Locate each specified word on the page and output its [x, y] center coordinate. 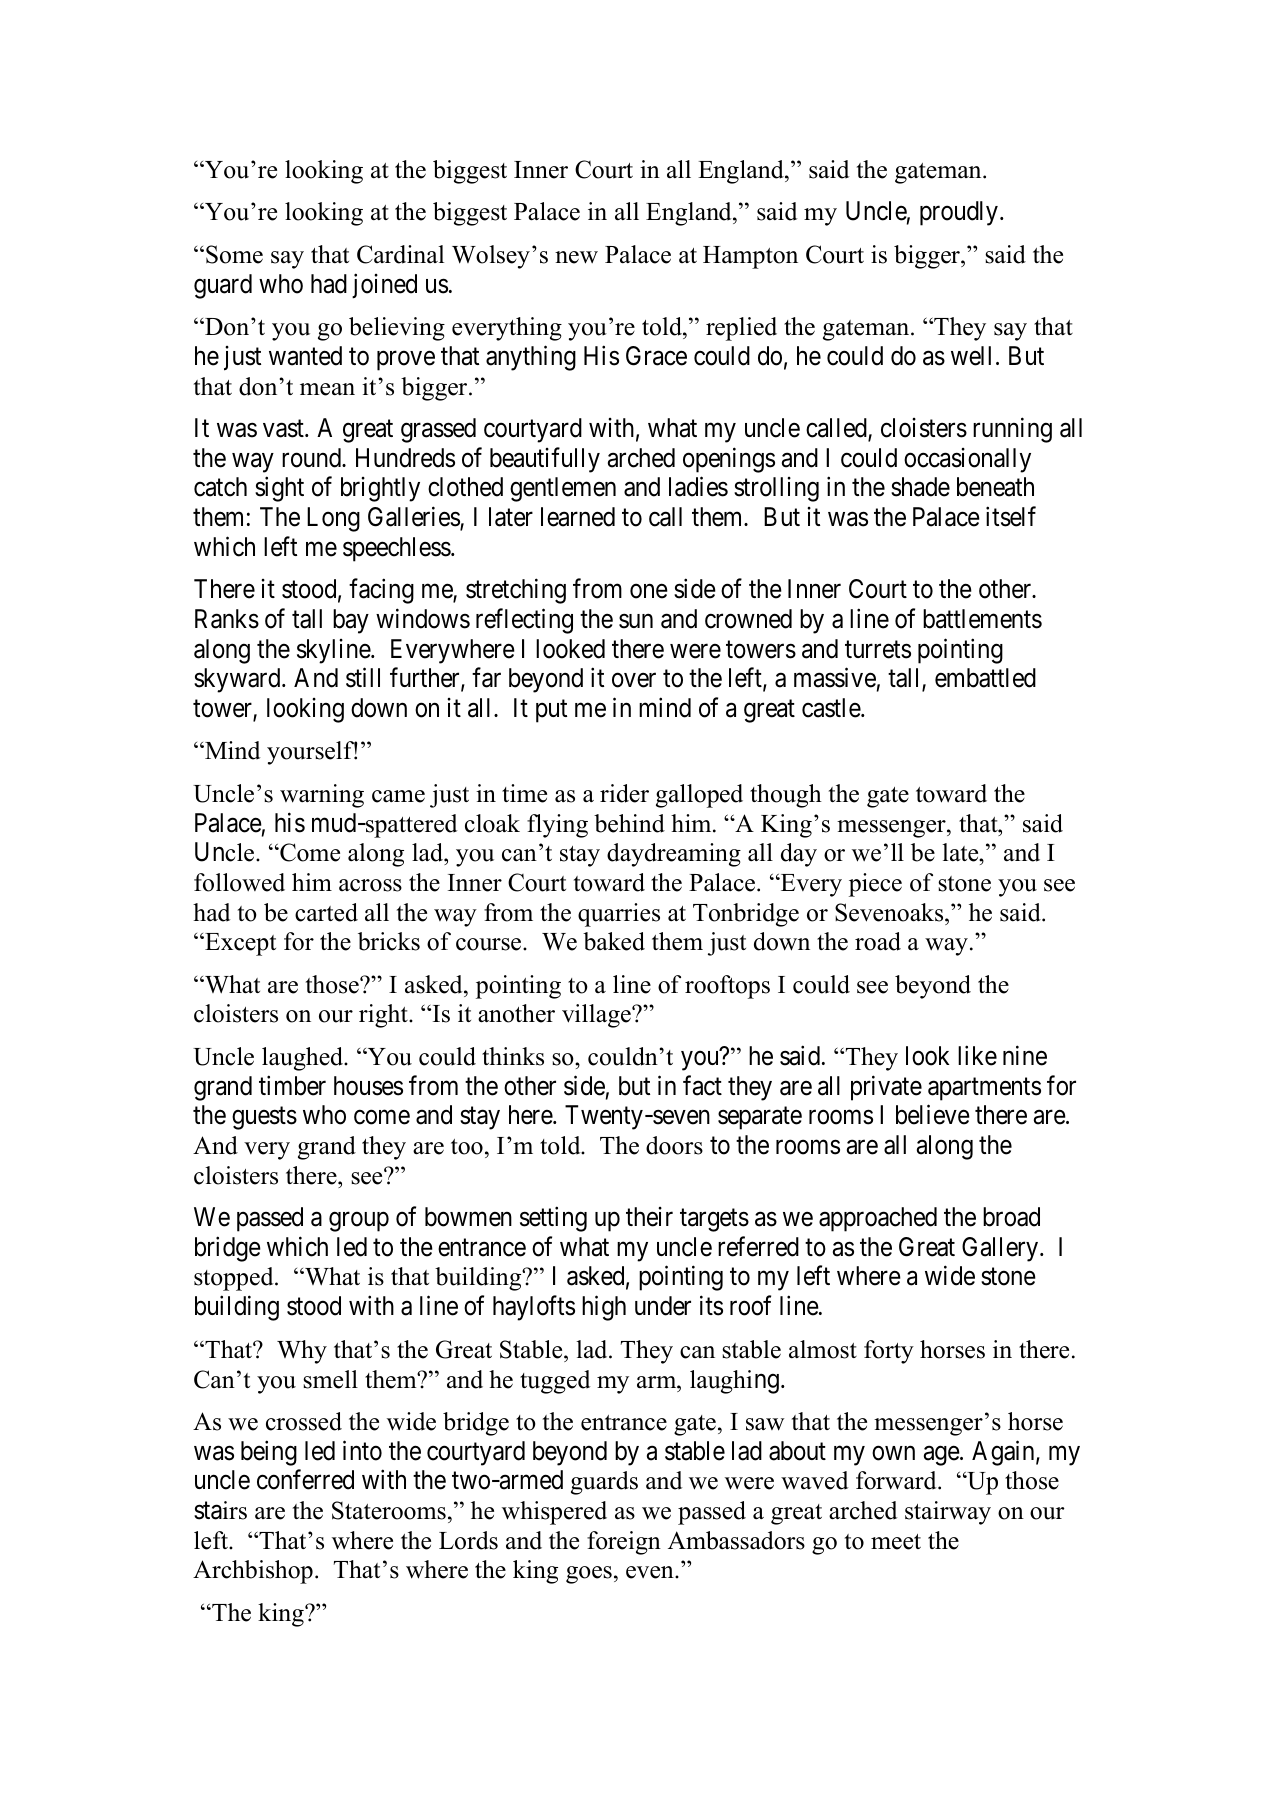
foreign [624, 1543]
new [576, 257]
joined [384, 286]
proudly [959, 213]
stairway [948, 1513]
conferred [305, 1480]
